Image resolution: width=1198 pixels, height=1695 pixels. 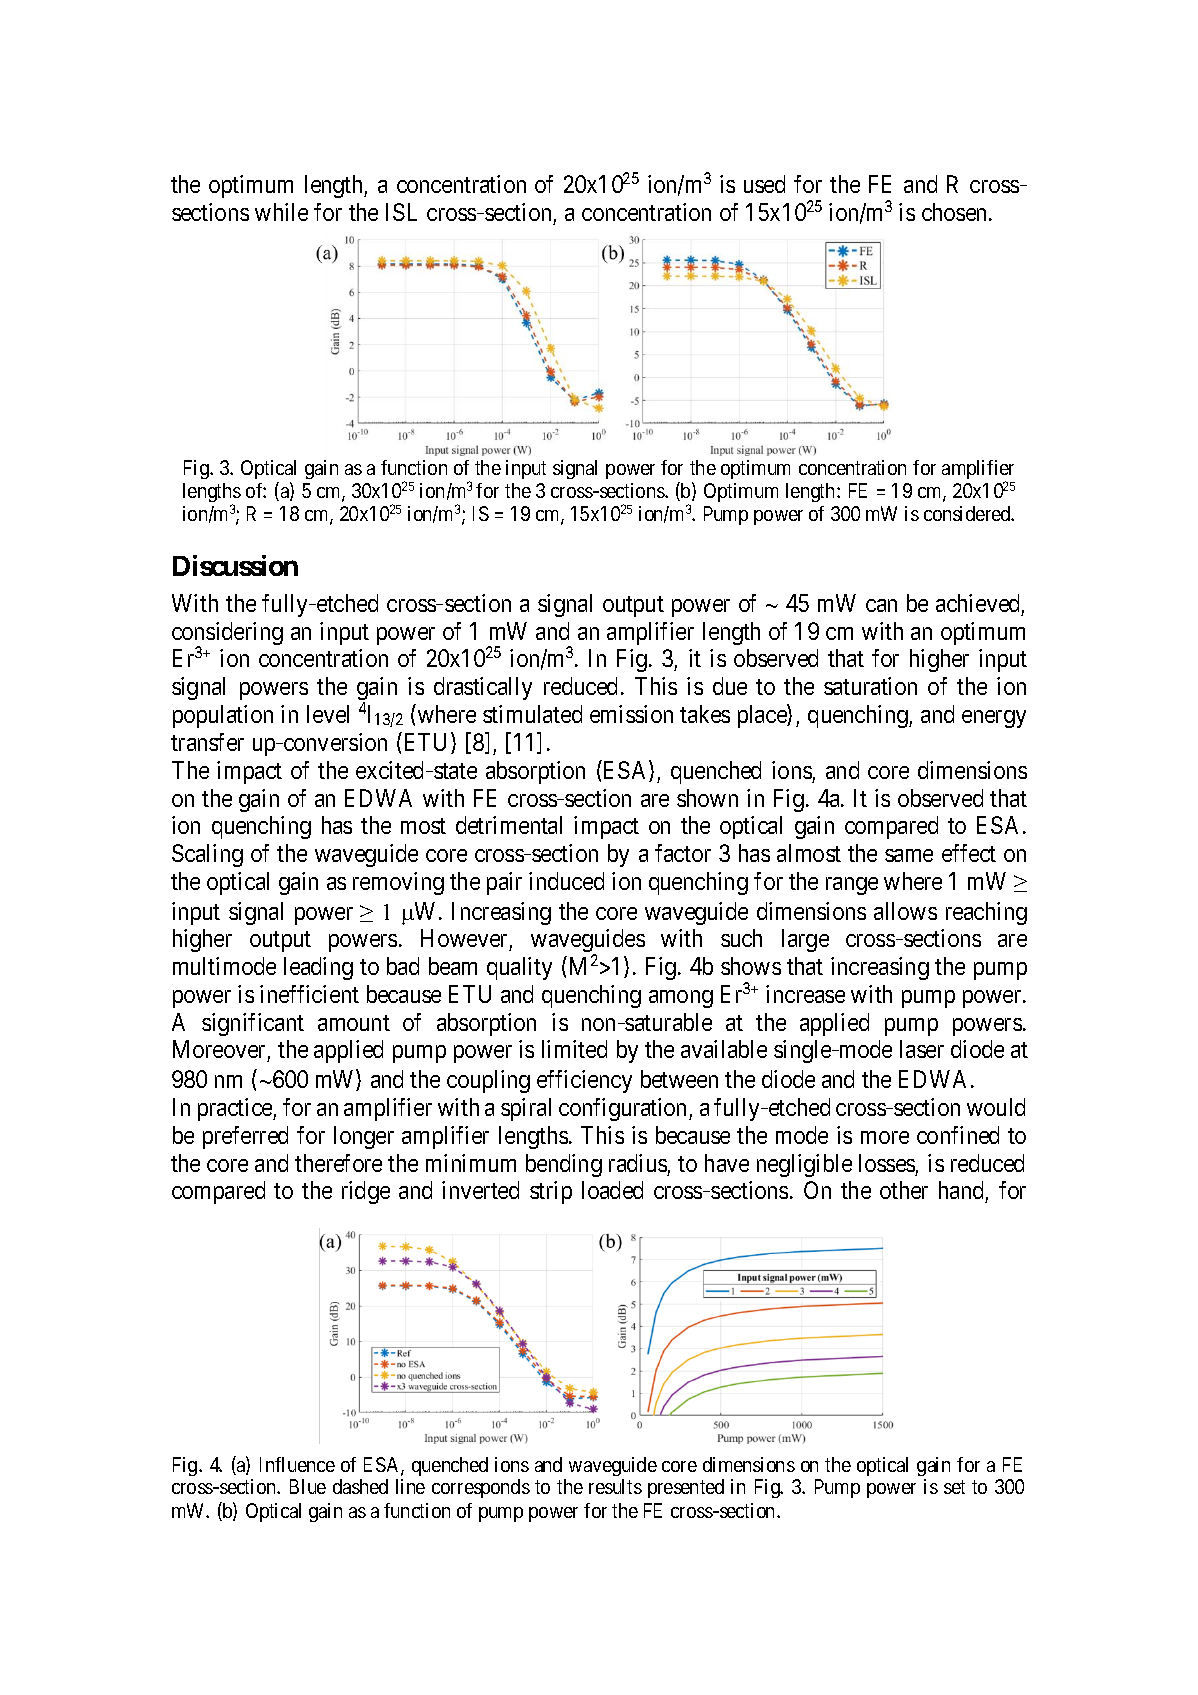 I want to click on same, so click(x=909, y=855).
